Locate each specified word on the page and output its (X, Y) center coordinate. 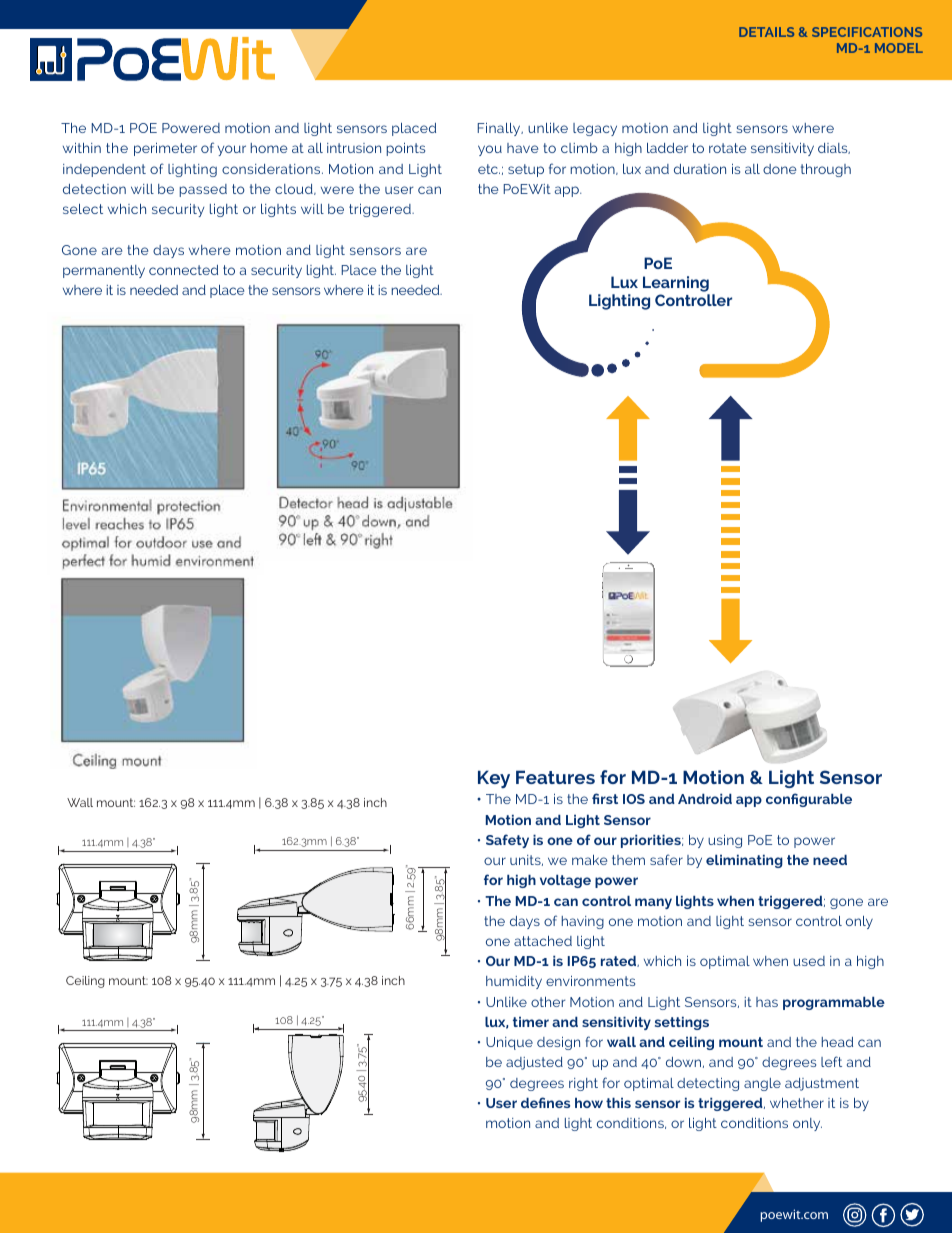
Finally (500, 129)
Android (705, 799)
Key (494, 779)
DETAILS (766, 32)
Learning (676, 284)
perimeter (165, 149)
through (826, 170)
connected (183, 270)
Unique (509, 1043)
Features (555, 777)
